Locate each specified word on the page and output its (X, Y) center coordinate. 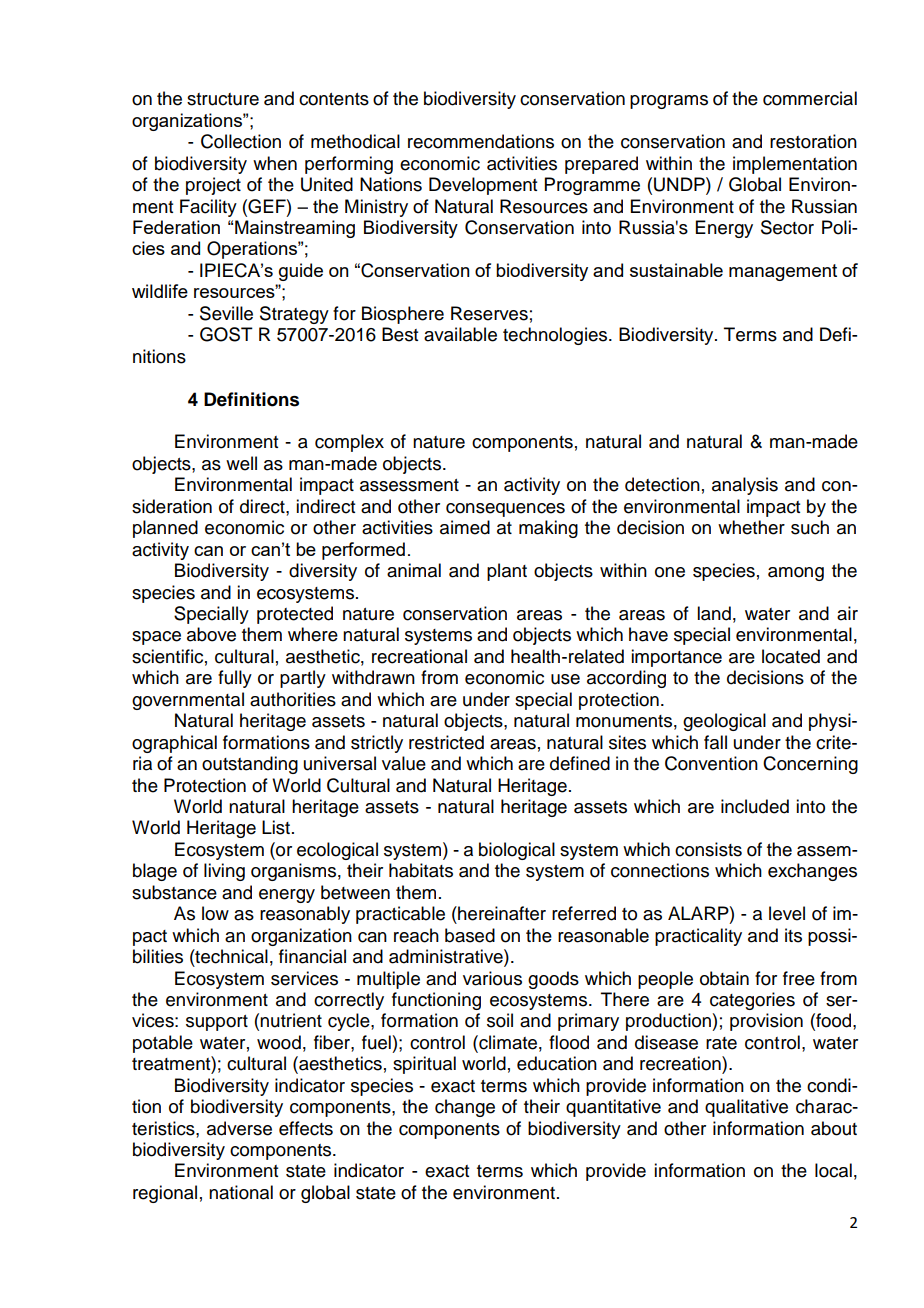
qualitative (746, 1108)
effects (306, 1128)
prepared (601, 165)
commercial (810, 98)
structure (223, 99)
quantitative (613, 1108)
